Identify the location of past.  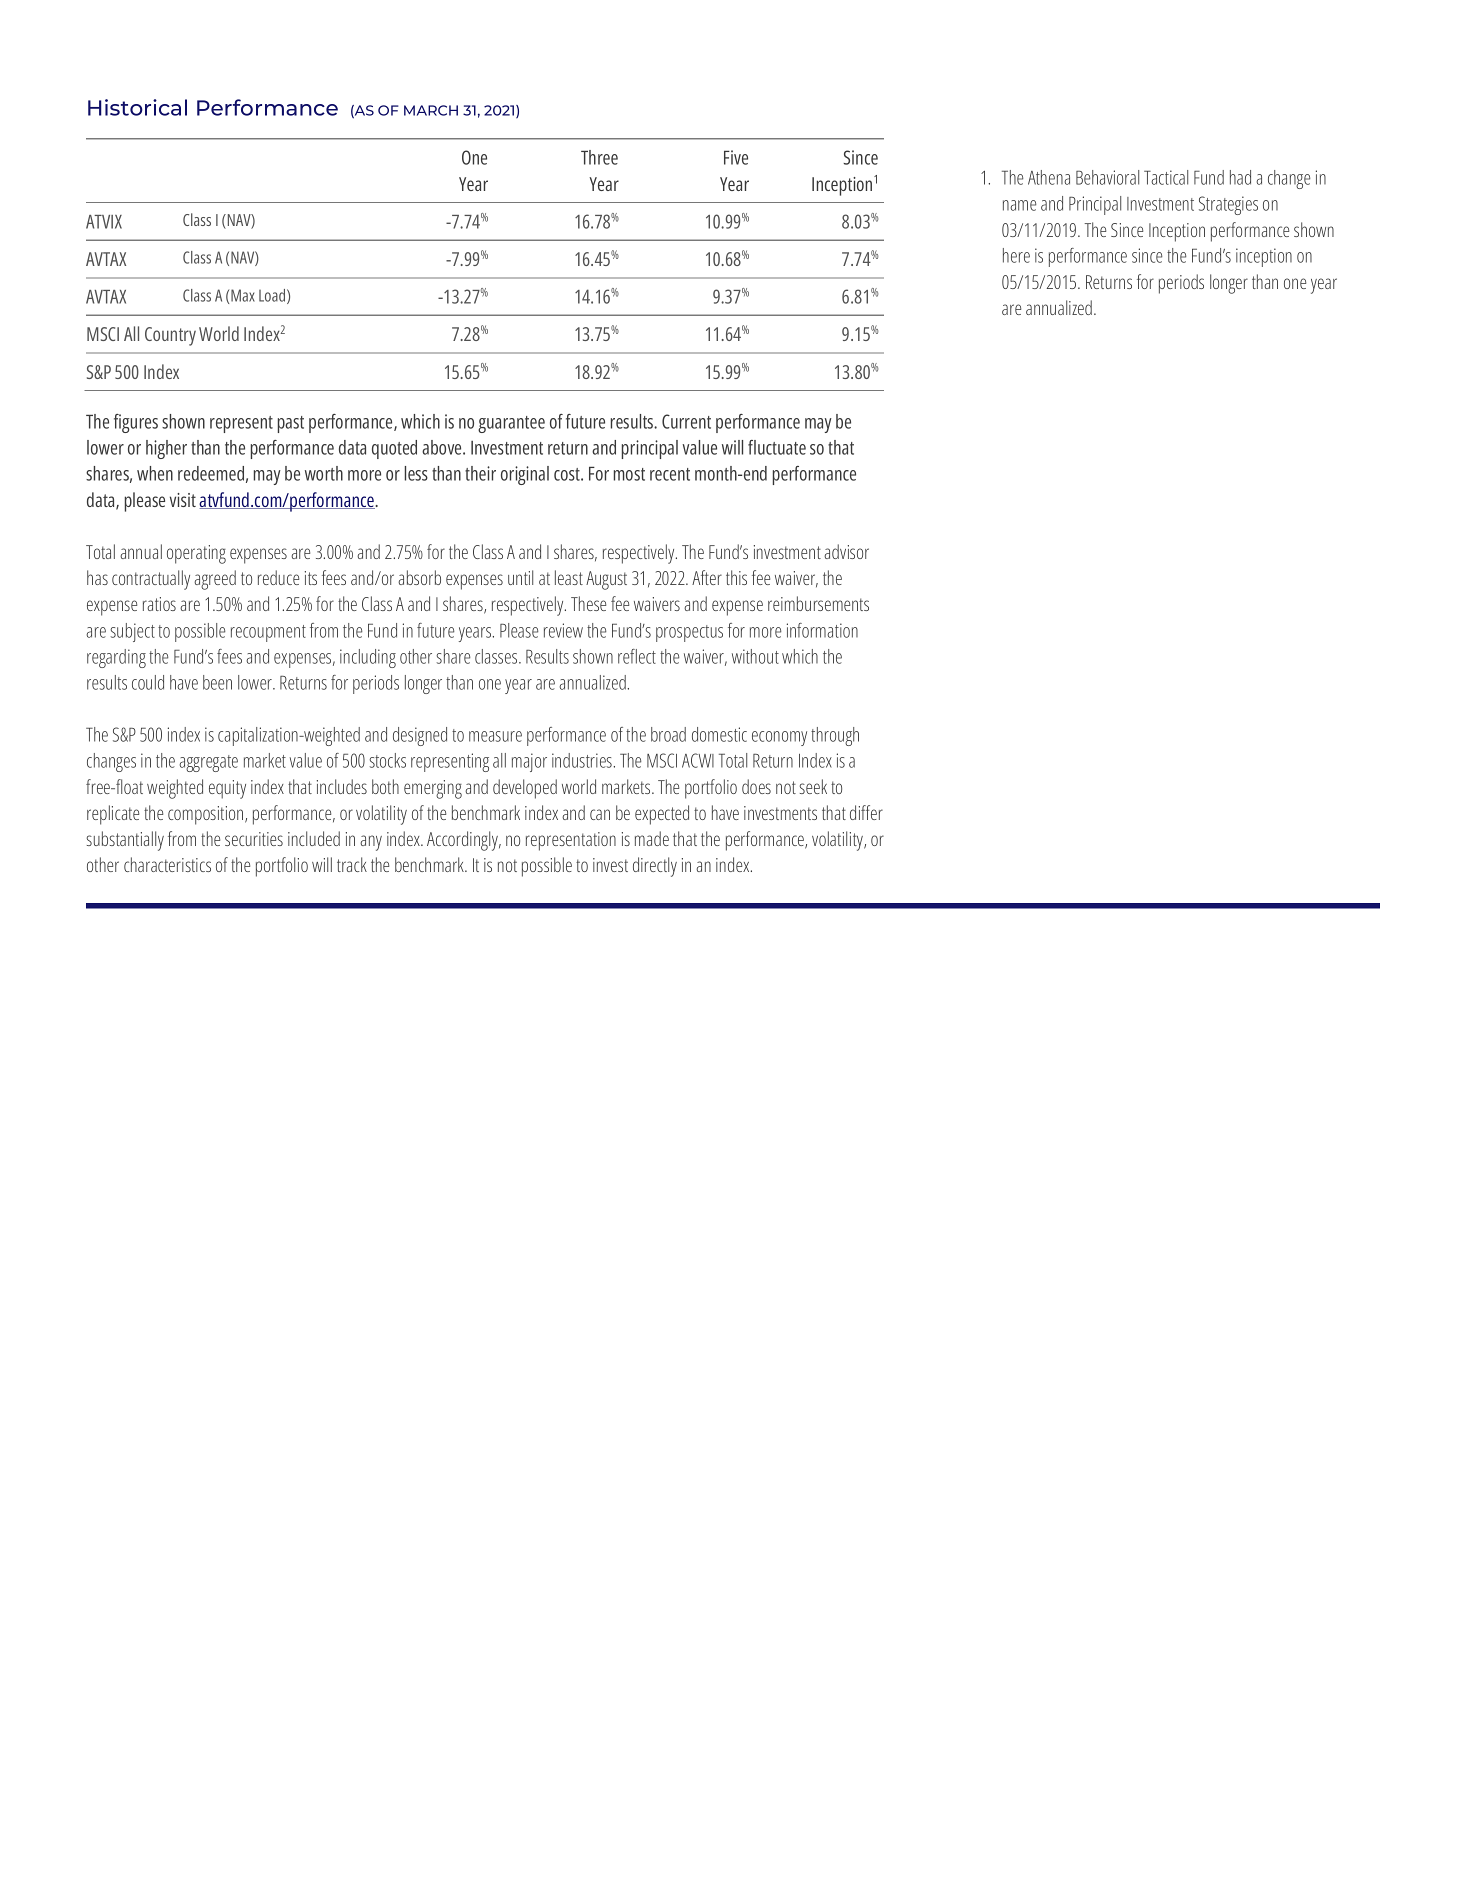
(291, 424).
